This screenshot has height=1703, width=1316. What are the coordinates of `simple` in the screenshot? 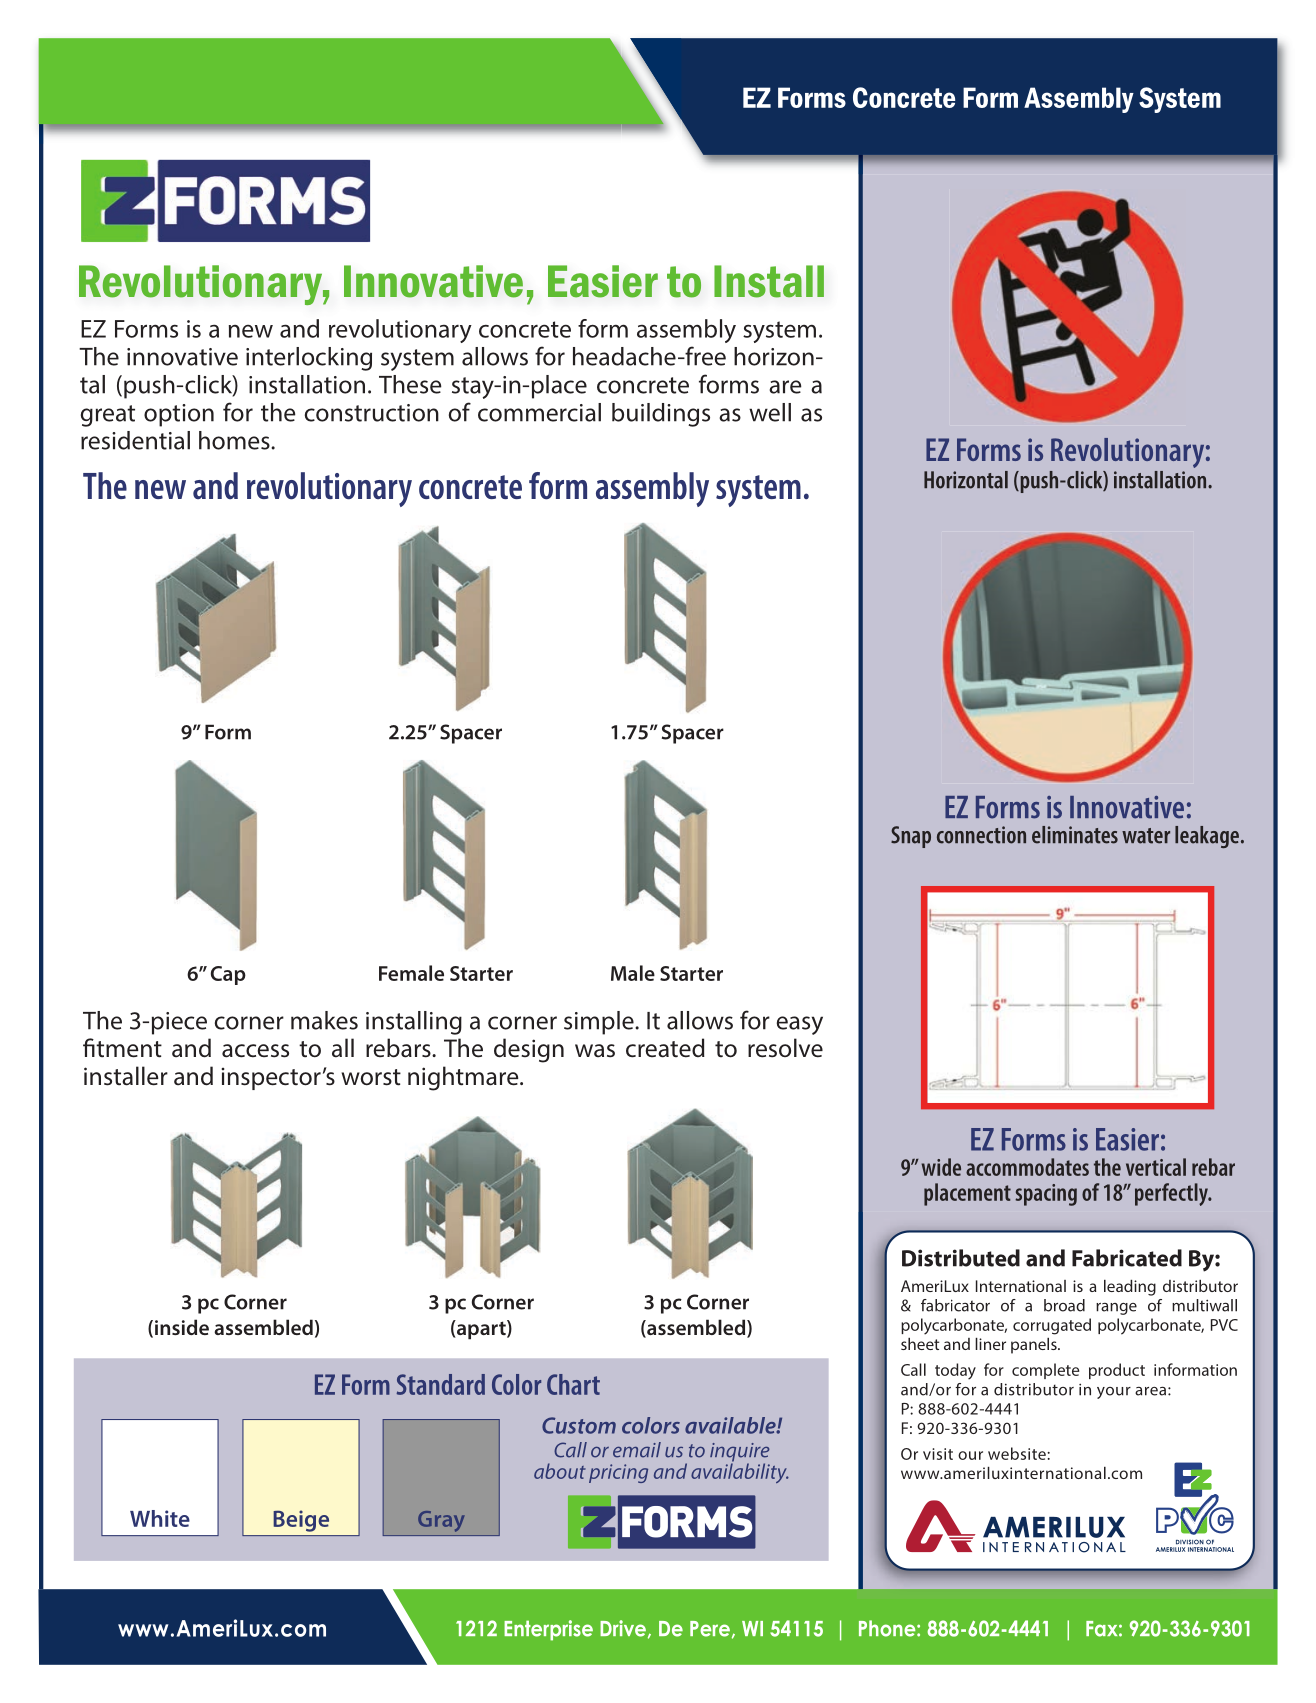 It's located at (600, 1023).
